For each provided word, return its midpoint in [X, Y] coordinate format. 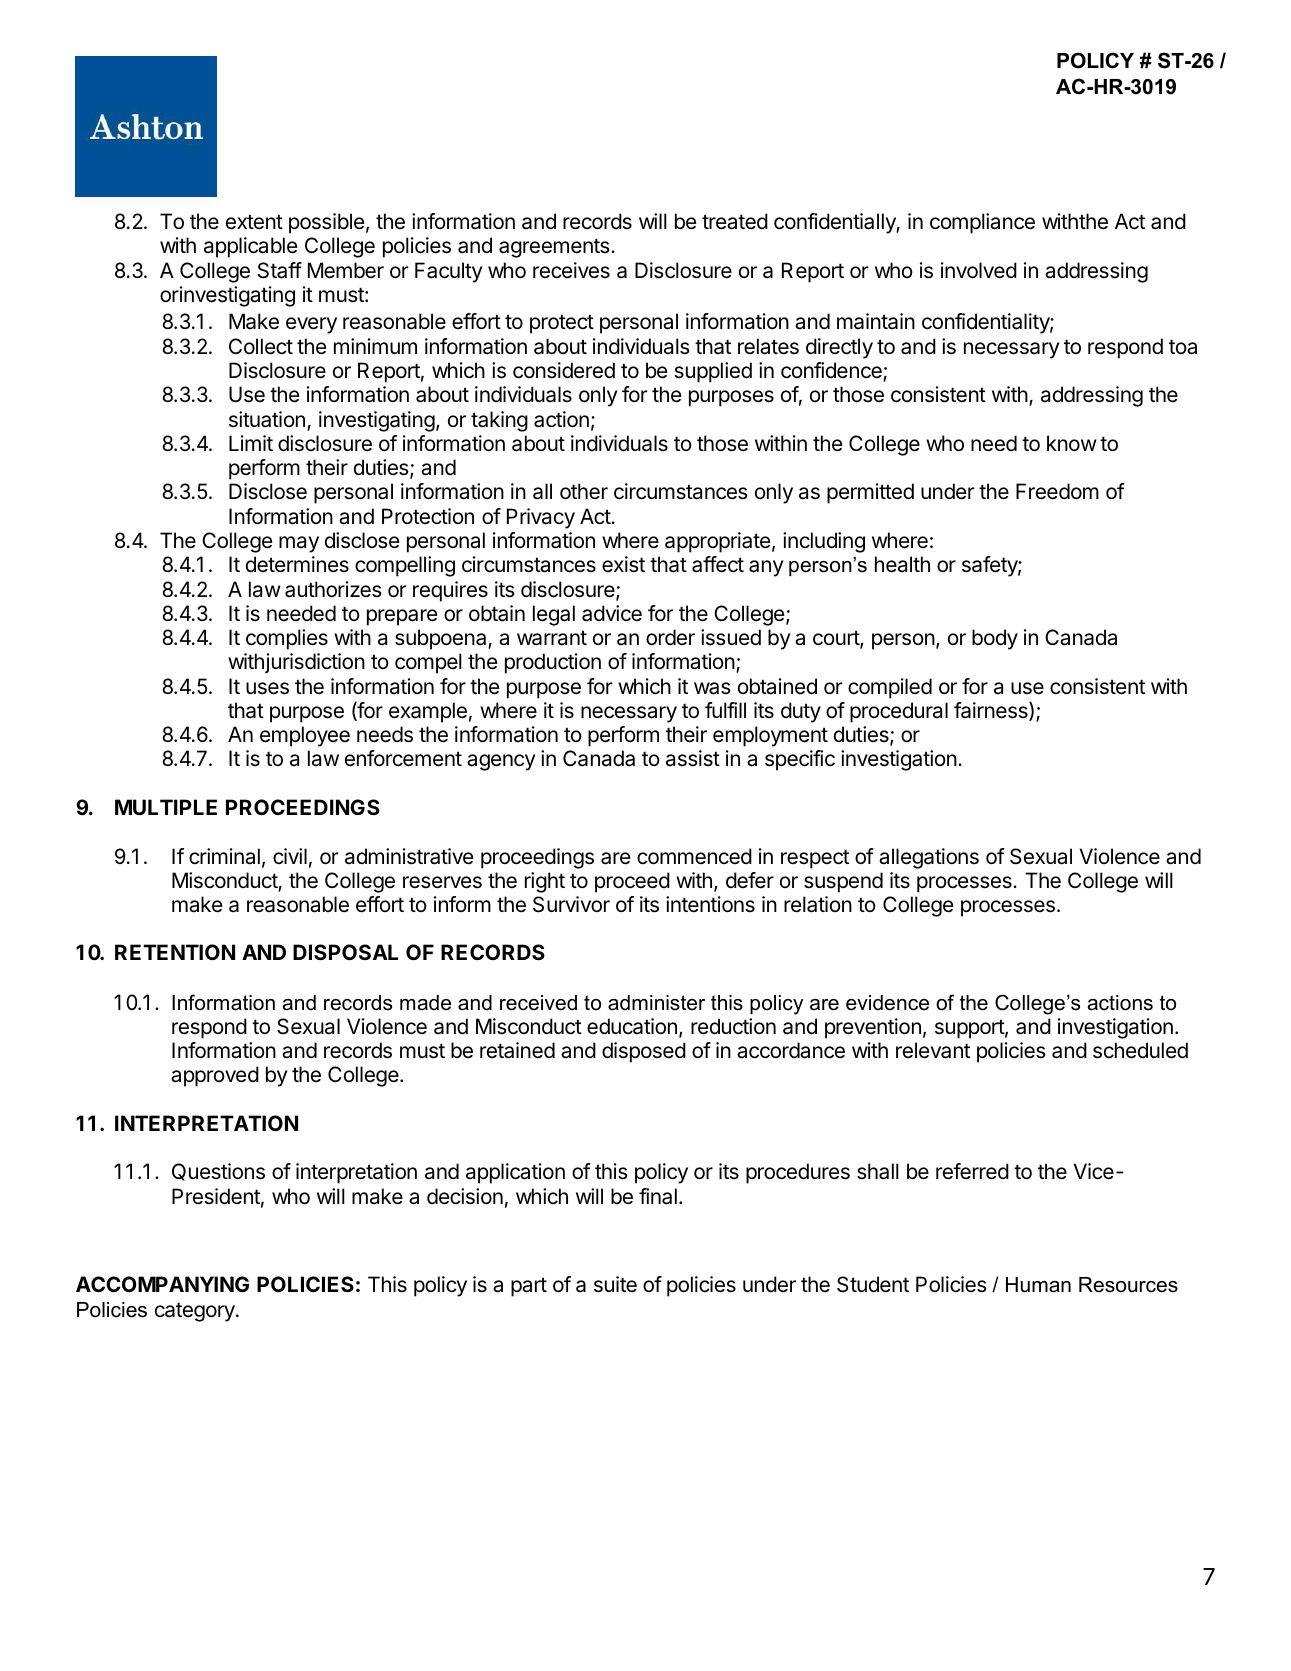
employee [305, 736]
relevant [933, 1050]
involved [979, 270]
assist [693, 758]
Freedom [1057, 491]
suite [615, 1284]
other [584, 491]
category [196, 1312]
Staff [280, 270]
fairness [992, 711]
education [632, 1026]
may [299, 544]
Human [1038, 1285]
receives [571, 270]
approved [215, 1076]
